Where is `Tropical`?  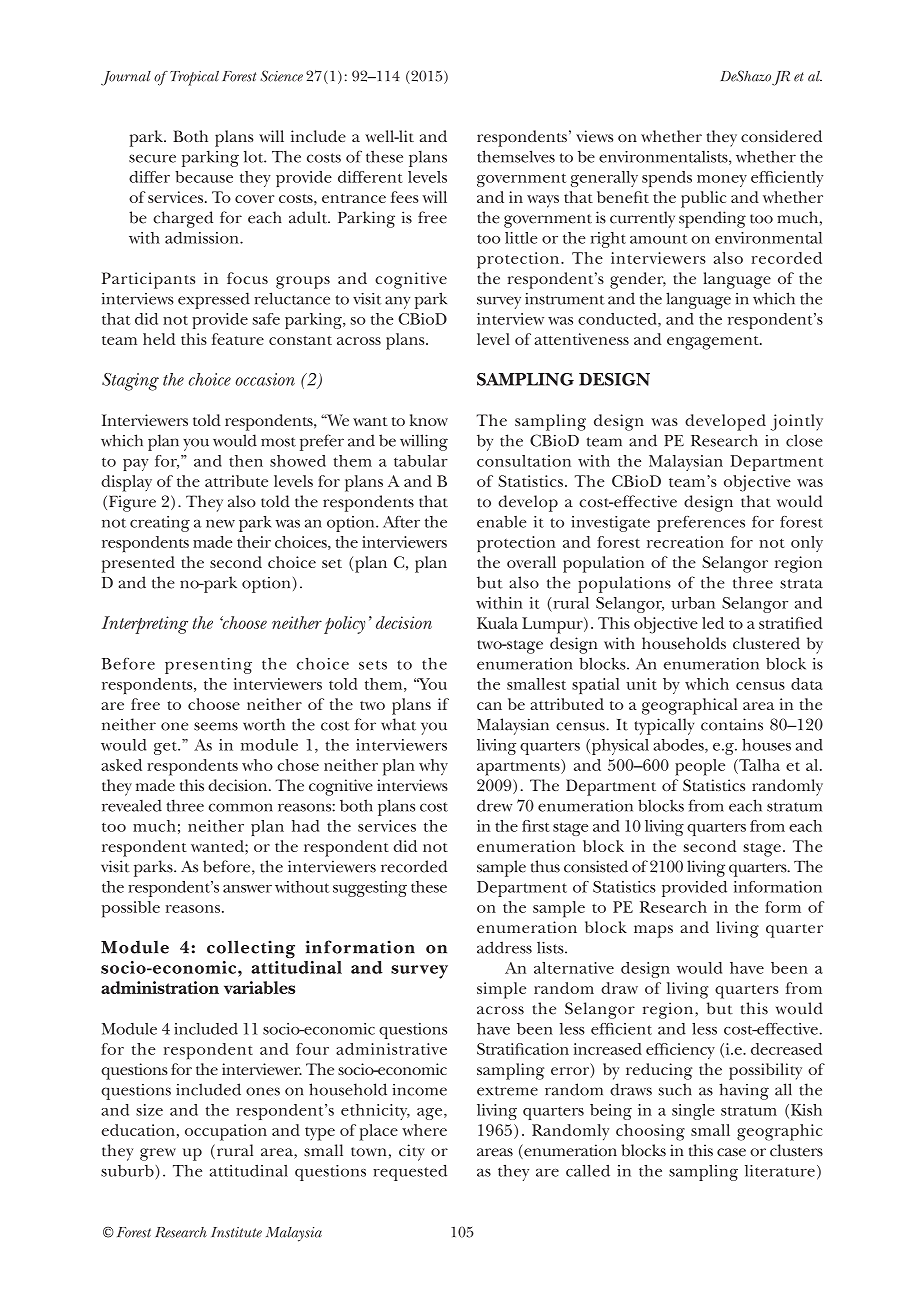
Tropical is located at coordinates (194, 78).
